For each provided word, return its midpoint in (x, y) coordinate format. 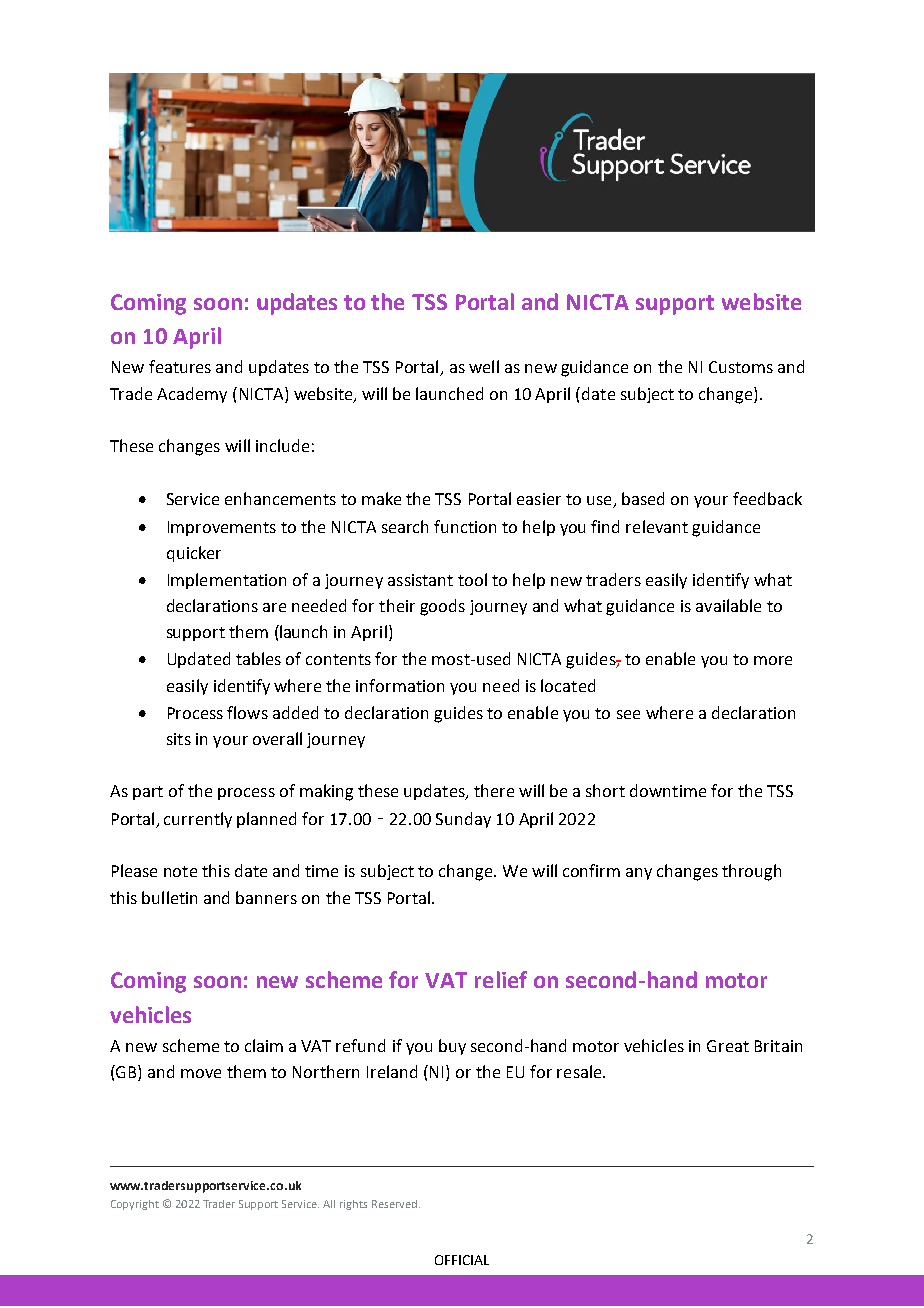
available (728, 605)
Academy (192, 395)
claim (264, 1045)
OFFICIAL (462, 1260)
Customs (741, 367)
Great (728, 1046)
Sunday (463, 820)
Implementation (227, 581)
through (751, 872)
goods (442, 607)
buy (452, 1047)
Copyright (135, 1205)
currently (198, 820)
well (484, 366)
